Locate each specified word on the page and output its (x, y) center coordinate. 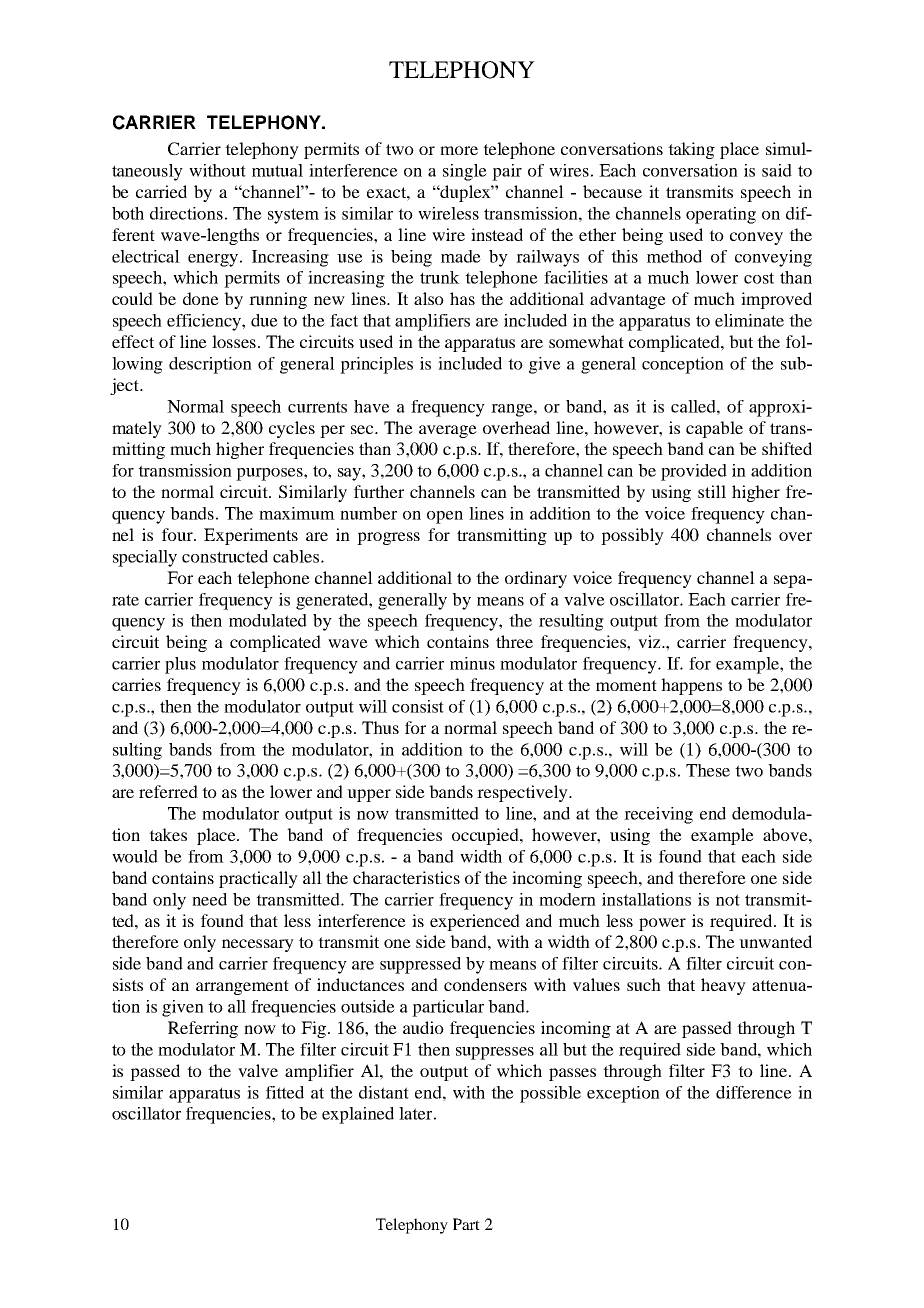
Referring (203, 1029)
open (445, 517)
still (712, 491)
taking (691, 150)
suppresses (495, 1053)
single (465, 172)
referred (168, 791)
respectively (523, 793)
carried (161, 191)
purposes (270, 474)
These (708, 770)
